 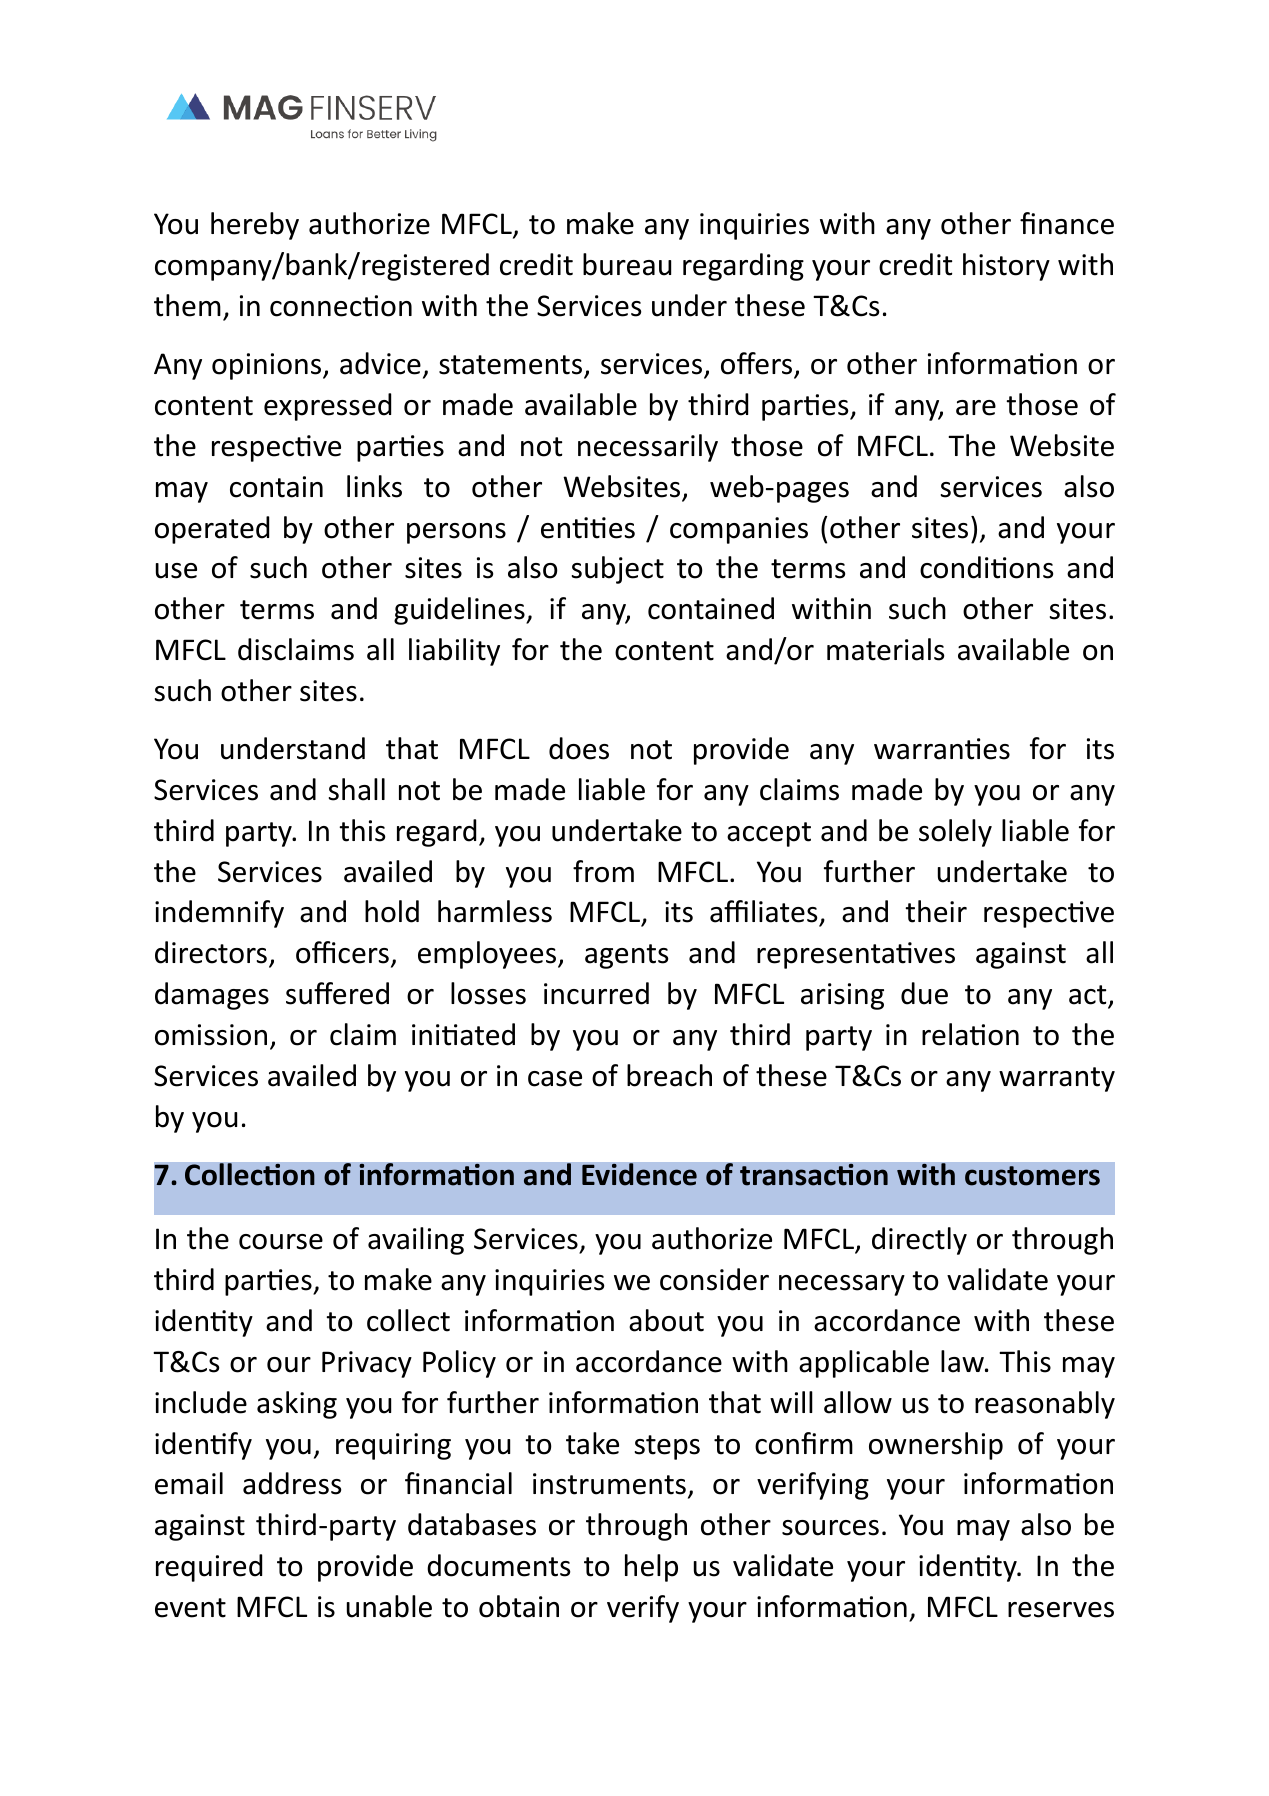 I want to click on operated, so click(x=212, y=530).
